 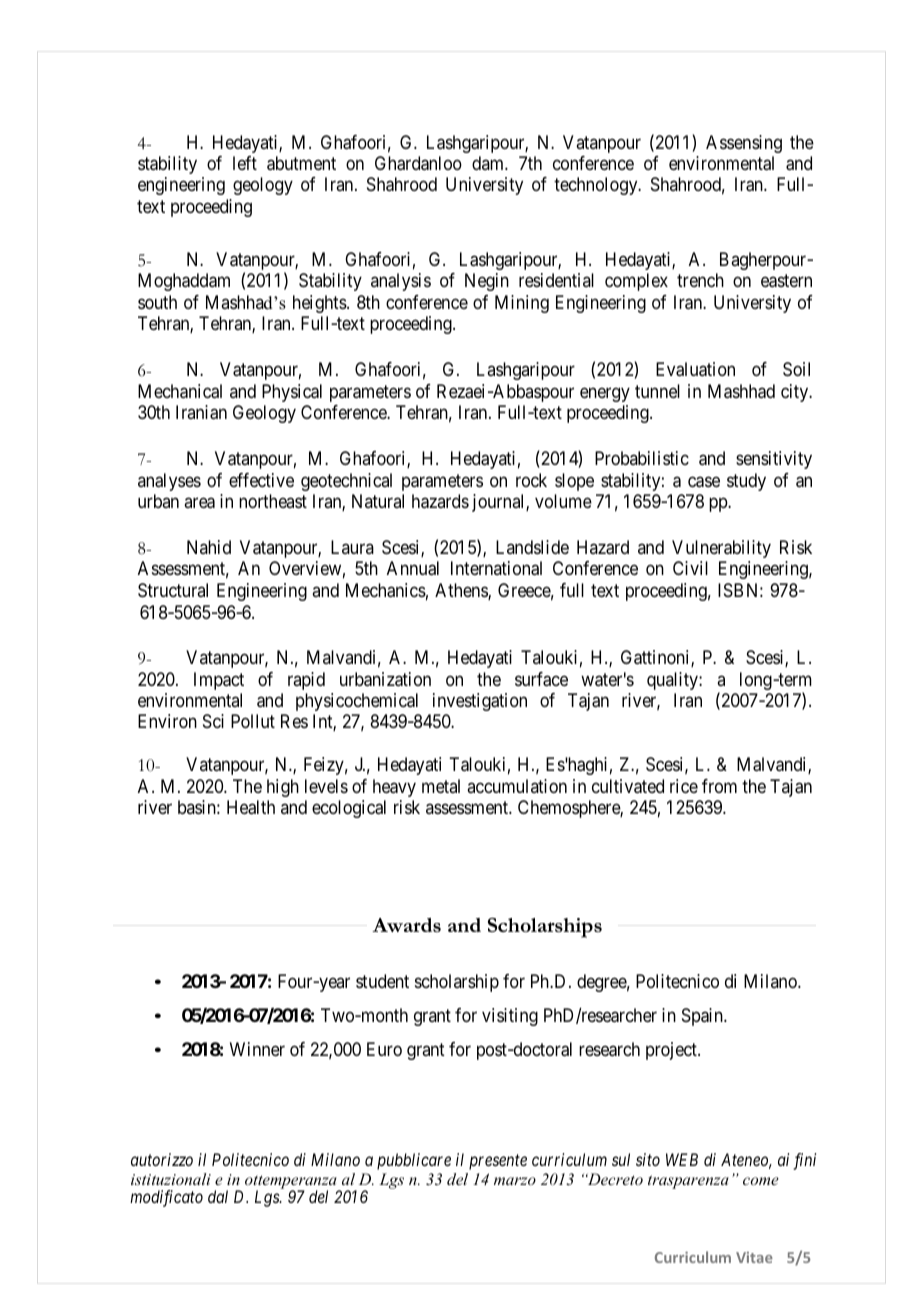 I want to click on left, so click(x=245, y=163).
